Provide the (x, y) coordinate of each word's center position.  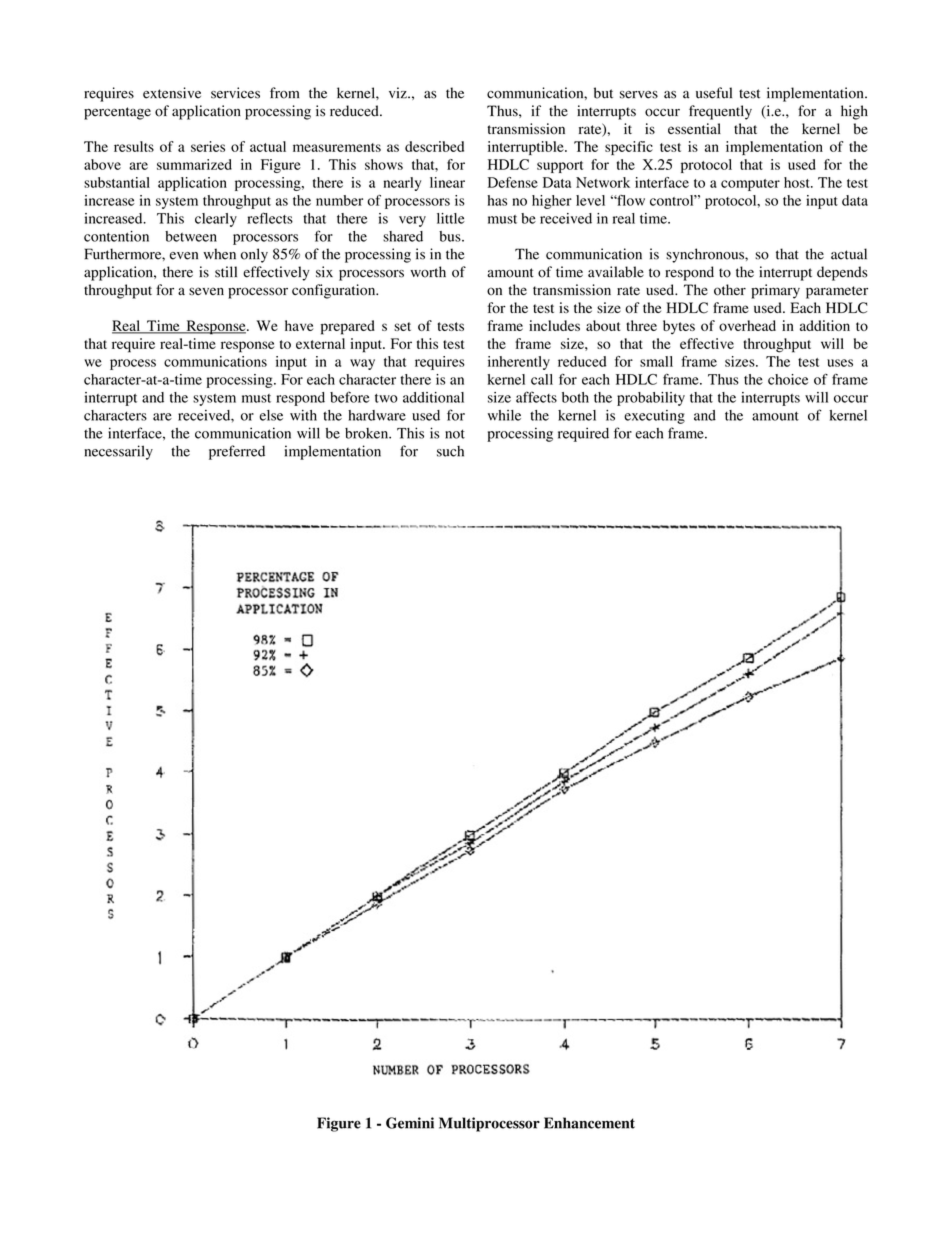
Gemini (410, 1123)
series (208, 146)
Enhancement (589, 1123)
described (434, 146)
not (455, 434)
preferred (237, 452)
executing (654, 417)
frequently (720, 112)
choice (788, 379)
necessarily (118, 452)
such (450, 451)
